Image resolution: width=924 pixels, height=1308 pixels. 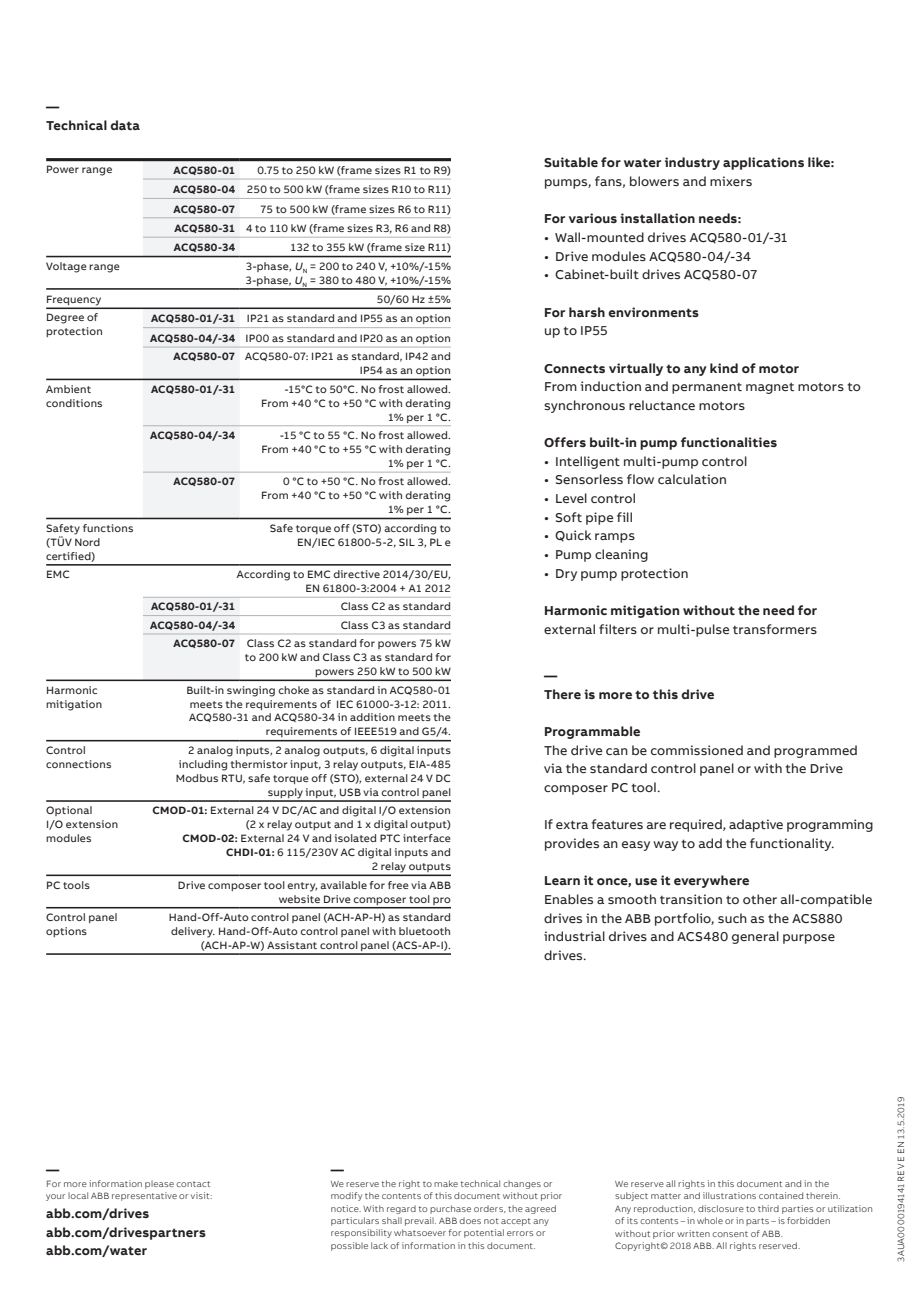 What do you see at coordinates (372, 717) in the page?
I see `addition` at bounding box center [372, 717].
